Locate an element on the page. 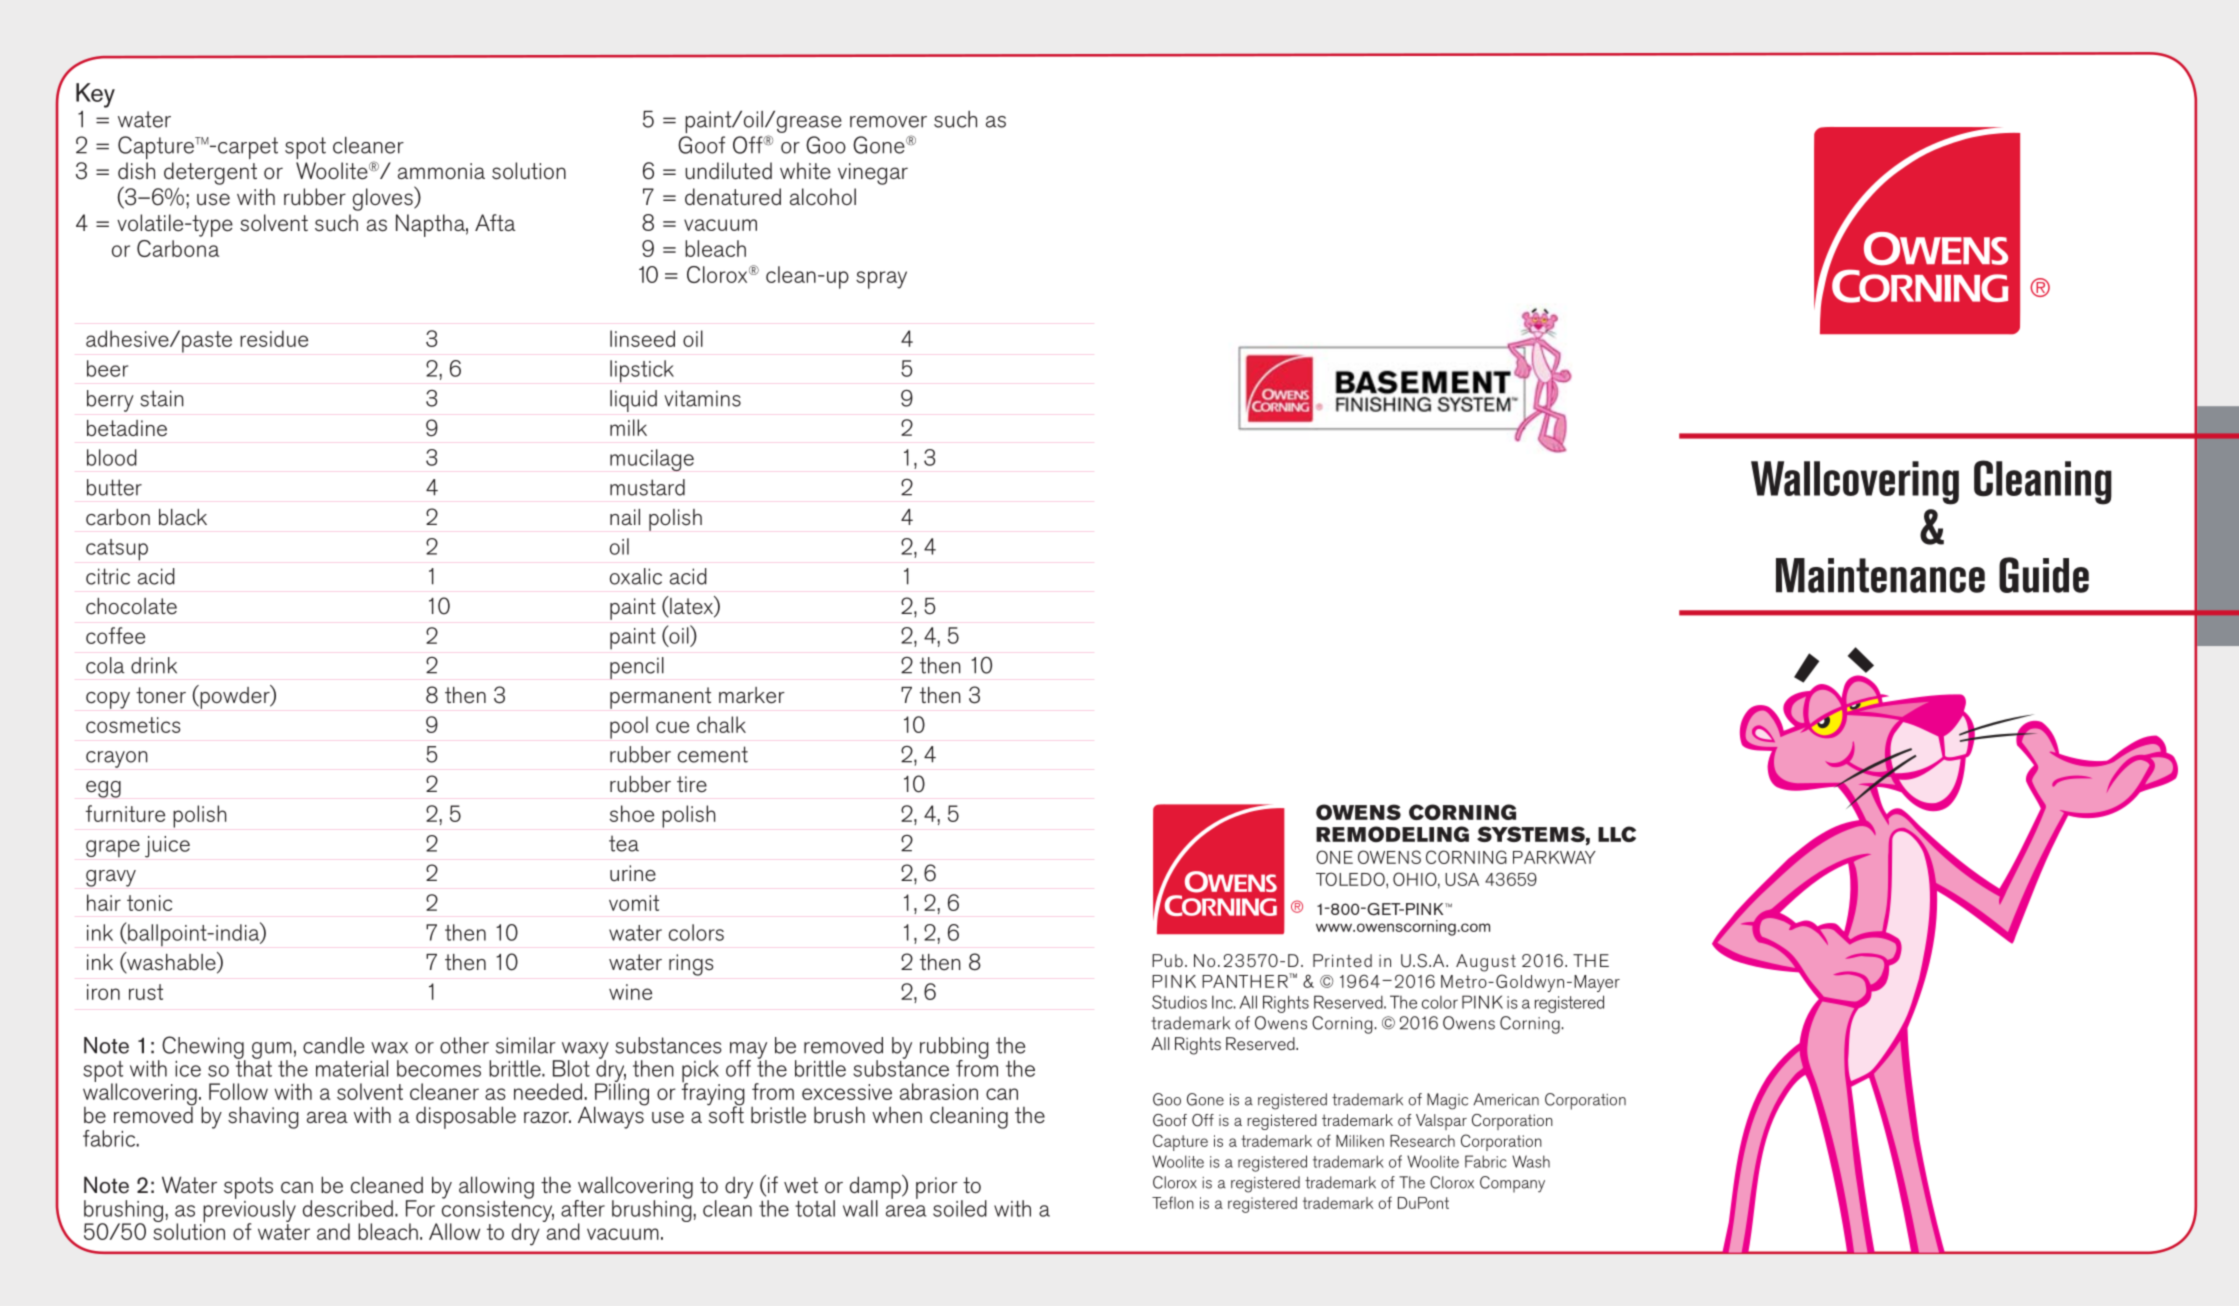 Image resolution: width=2239 pixels, height=1306 pixels. described is located at coordinates (348, 1208).
